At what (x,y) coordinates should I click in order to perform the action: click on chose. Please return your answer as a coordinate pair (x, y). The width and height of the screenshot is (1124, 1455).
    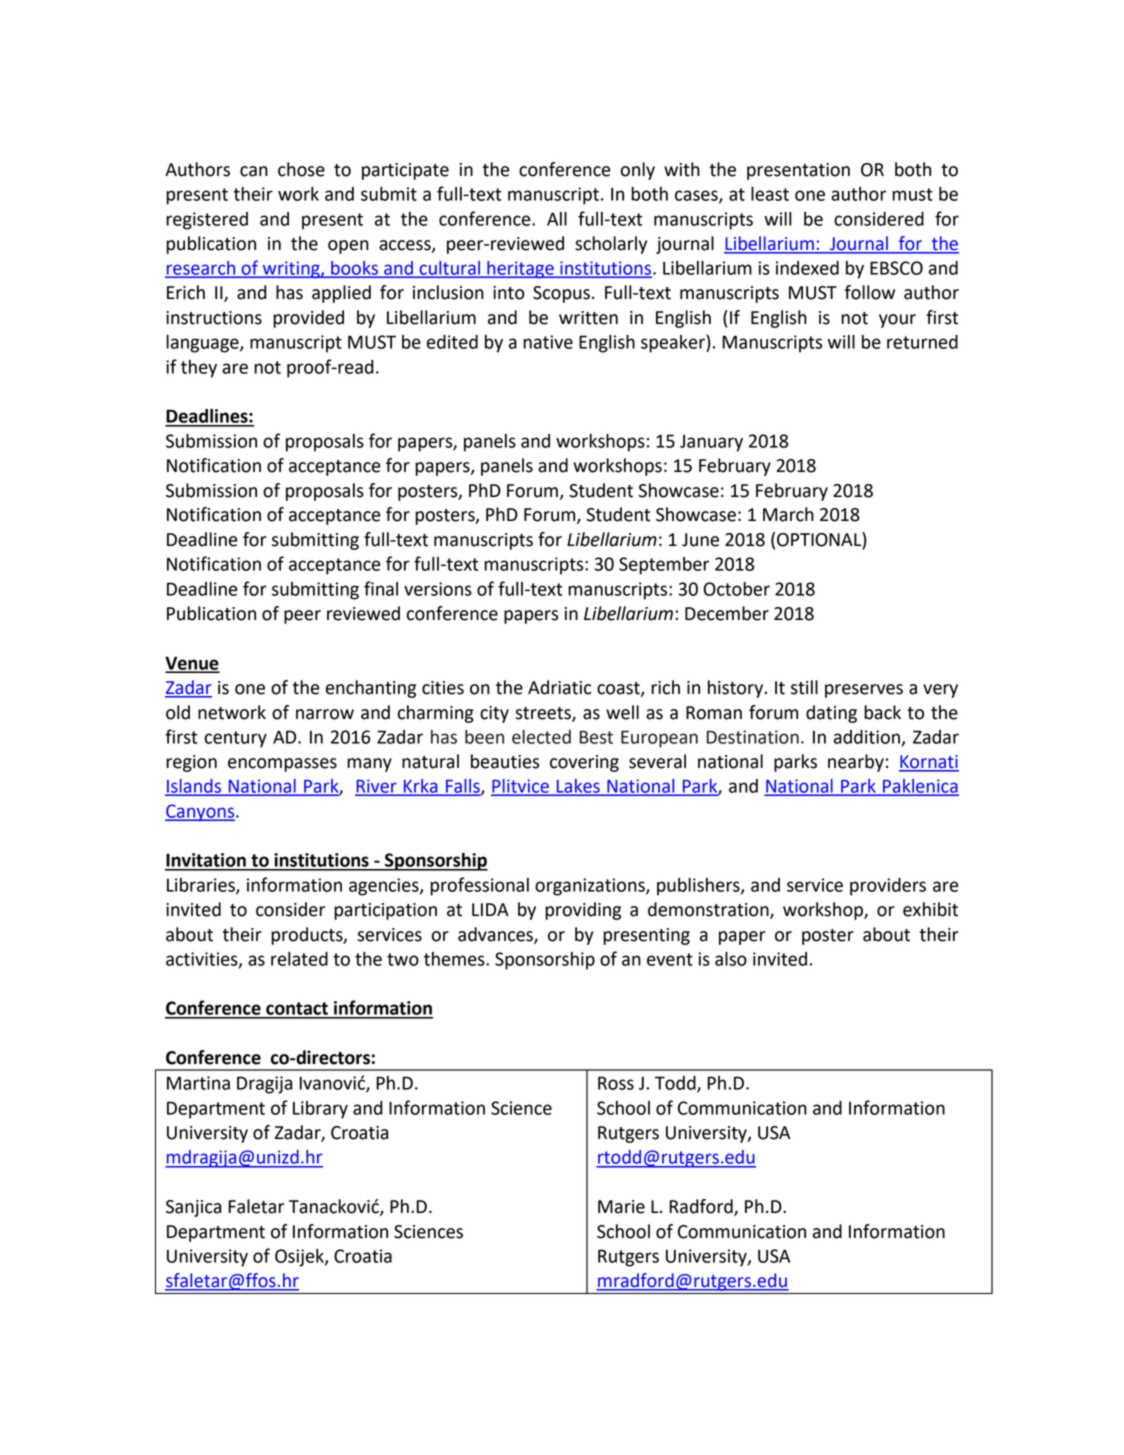
    Looking at the image, I should click on (301, 169).
